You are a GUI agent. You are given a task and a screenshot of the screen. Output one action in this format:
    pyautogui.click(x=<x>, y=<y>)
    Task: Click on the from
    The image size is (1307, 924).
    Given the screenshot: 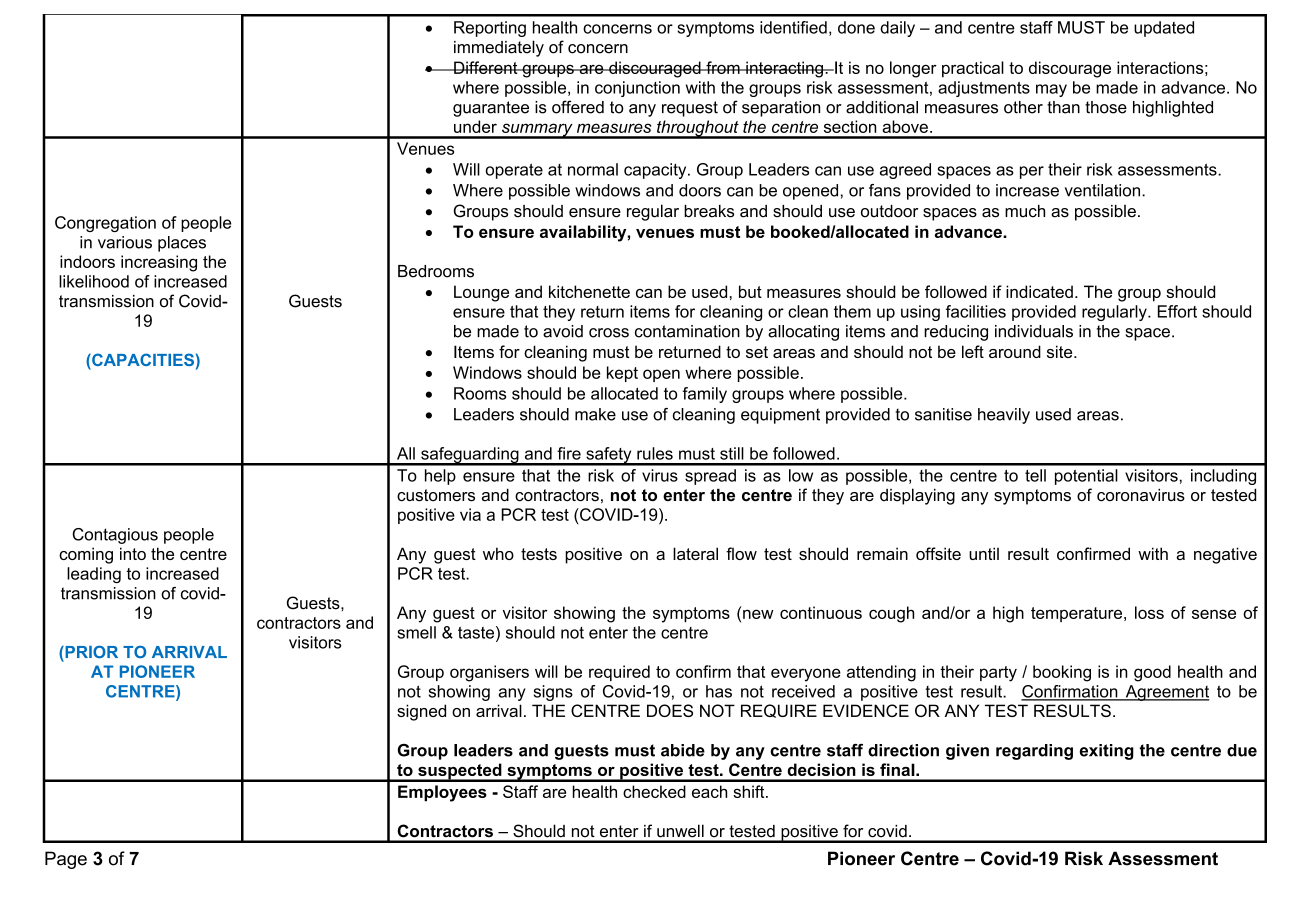 What is the action you would take?
    pyautogui.click(x=723, y=67)
